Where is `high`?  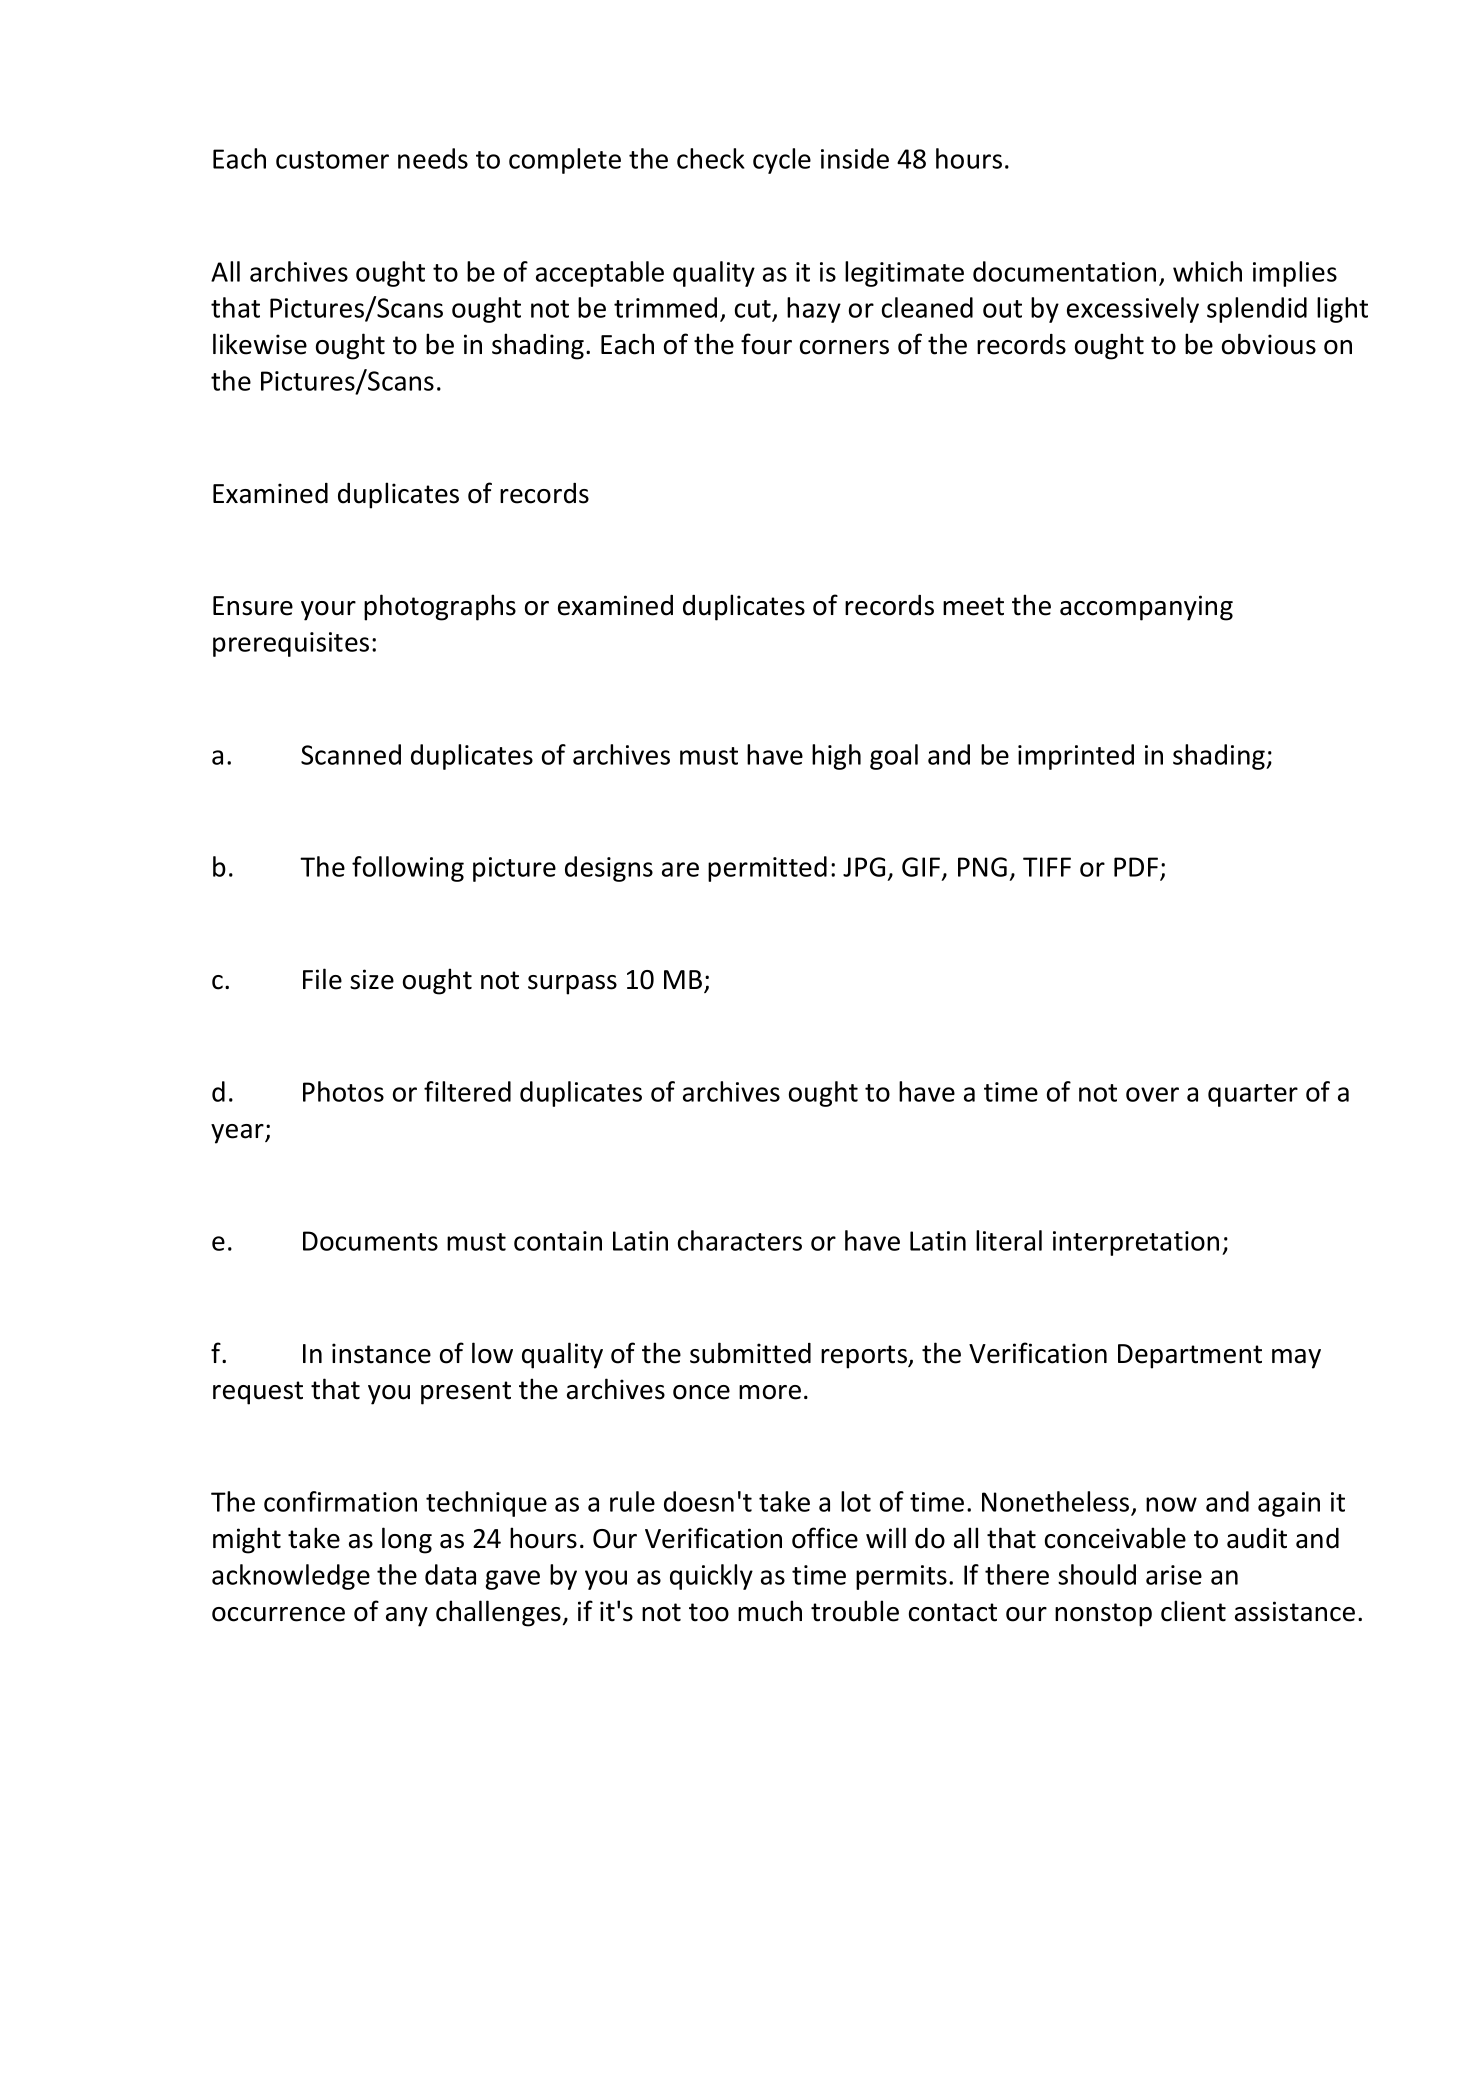 high is located at coordinates (836, 757).
